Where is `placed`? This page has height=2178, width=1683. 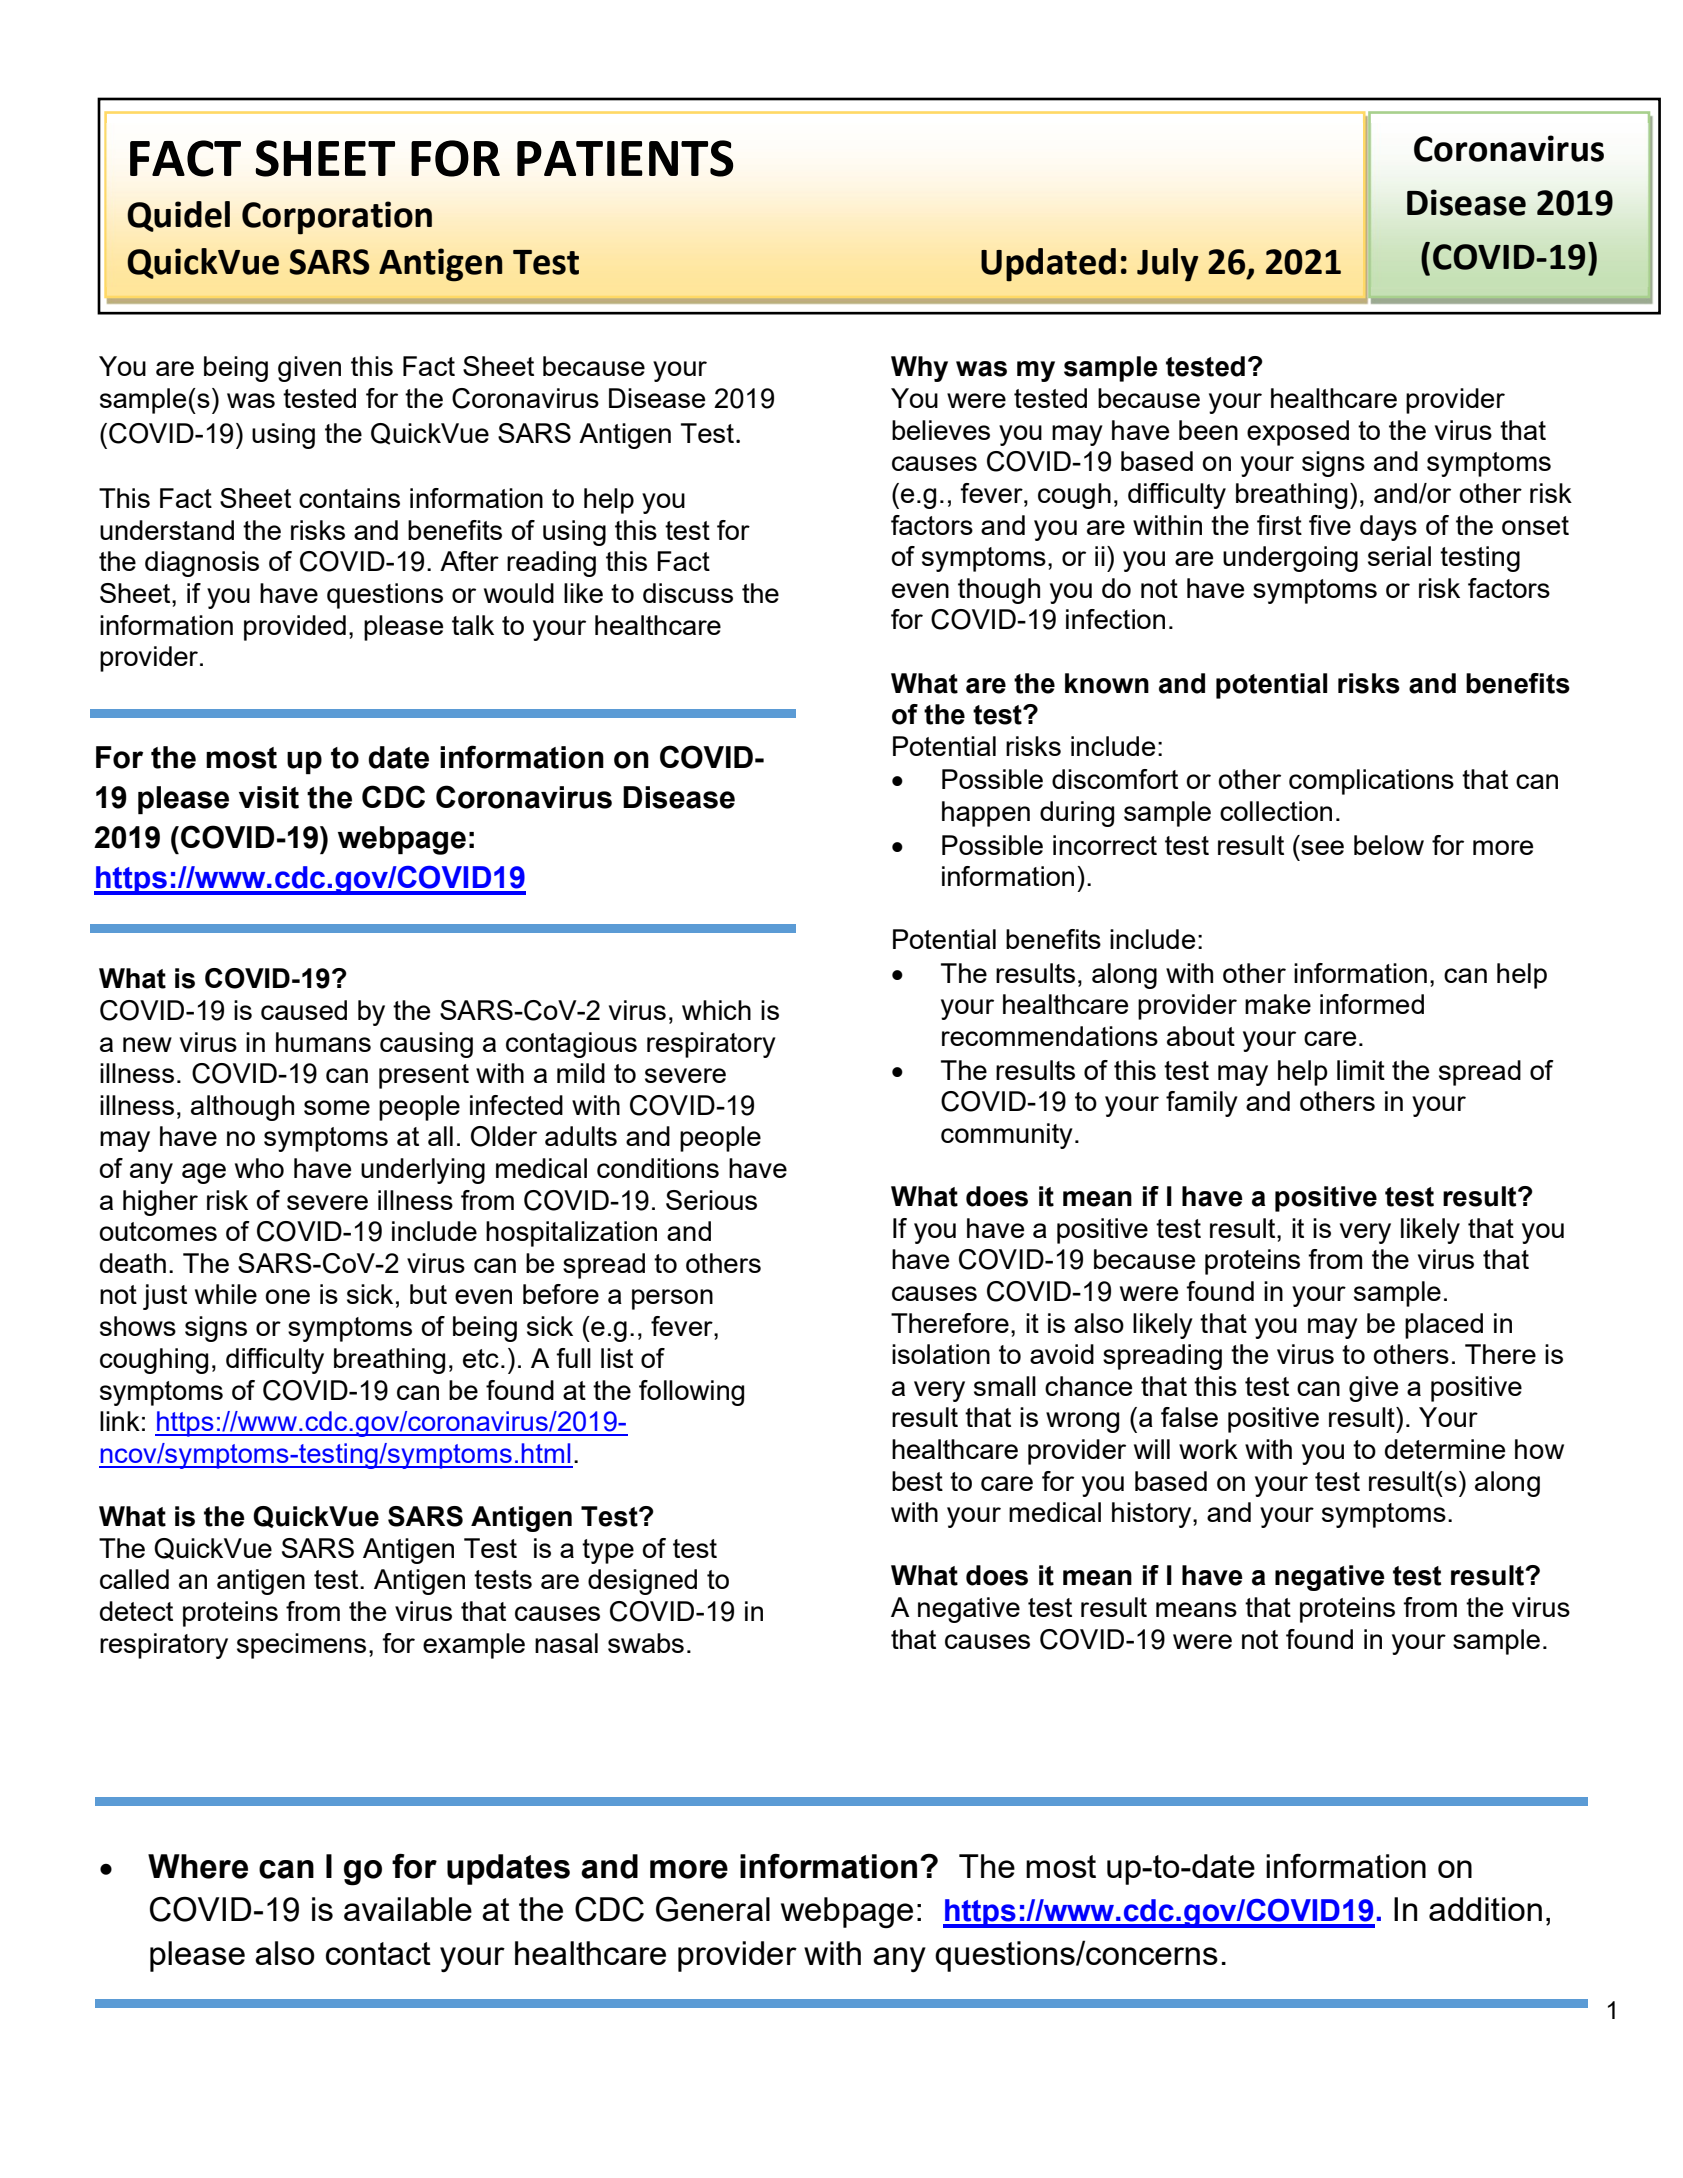 placed is located at coordinates (1444, 1326).
